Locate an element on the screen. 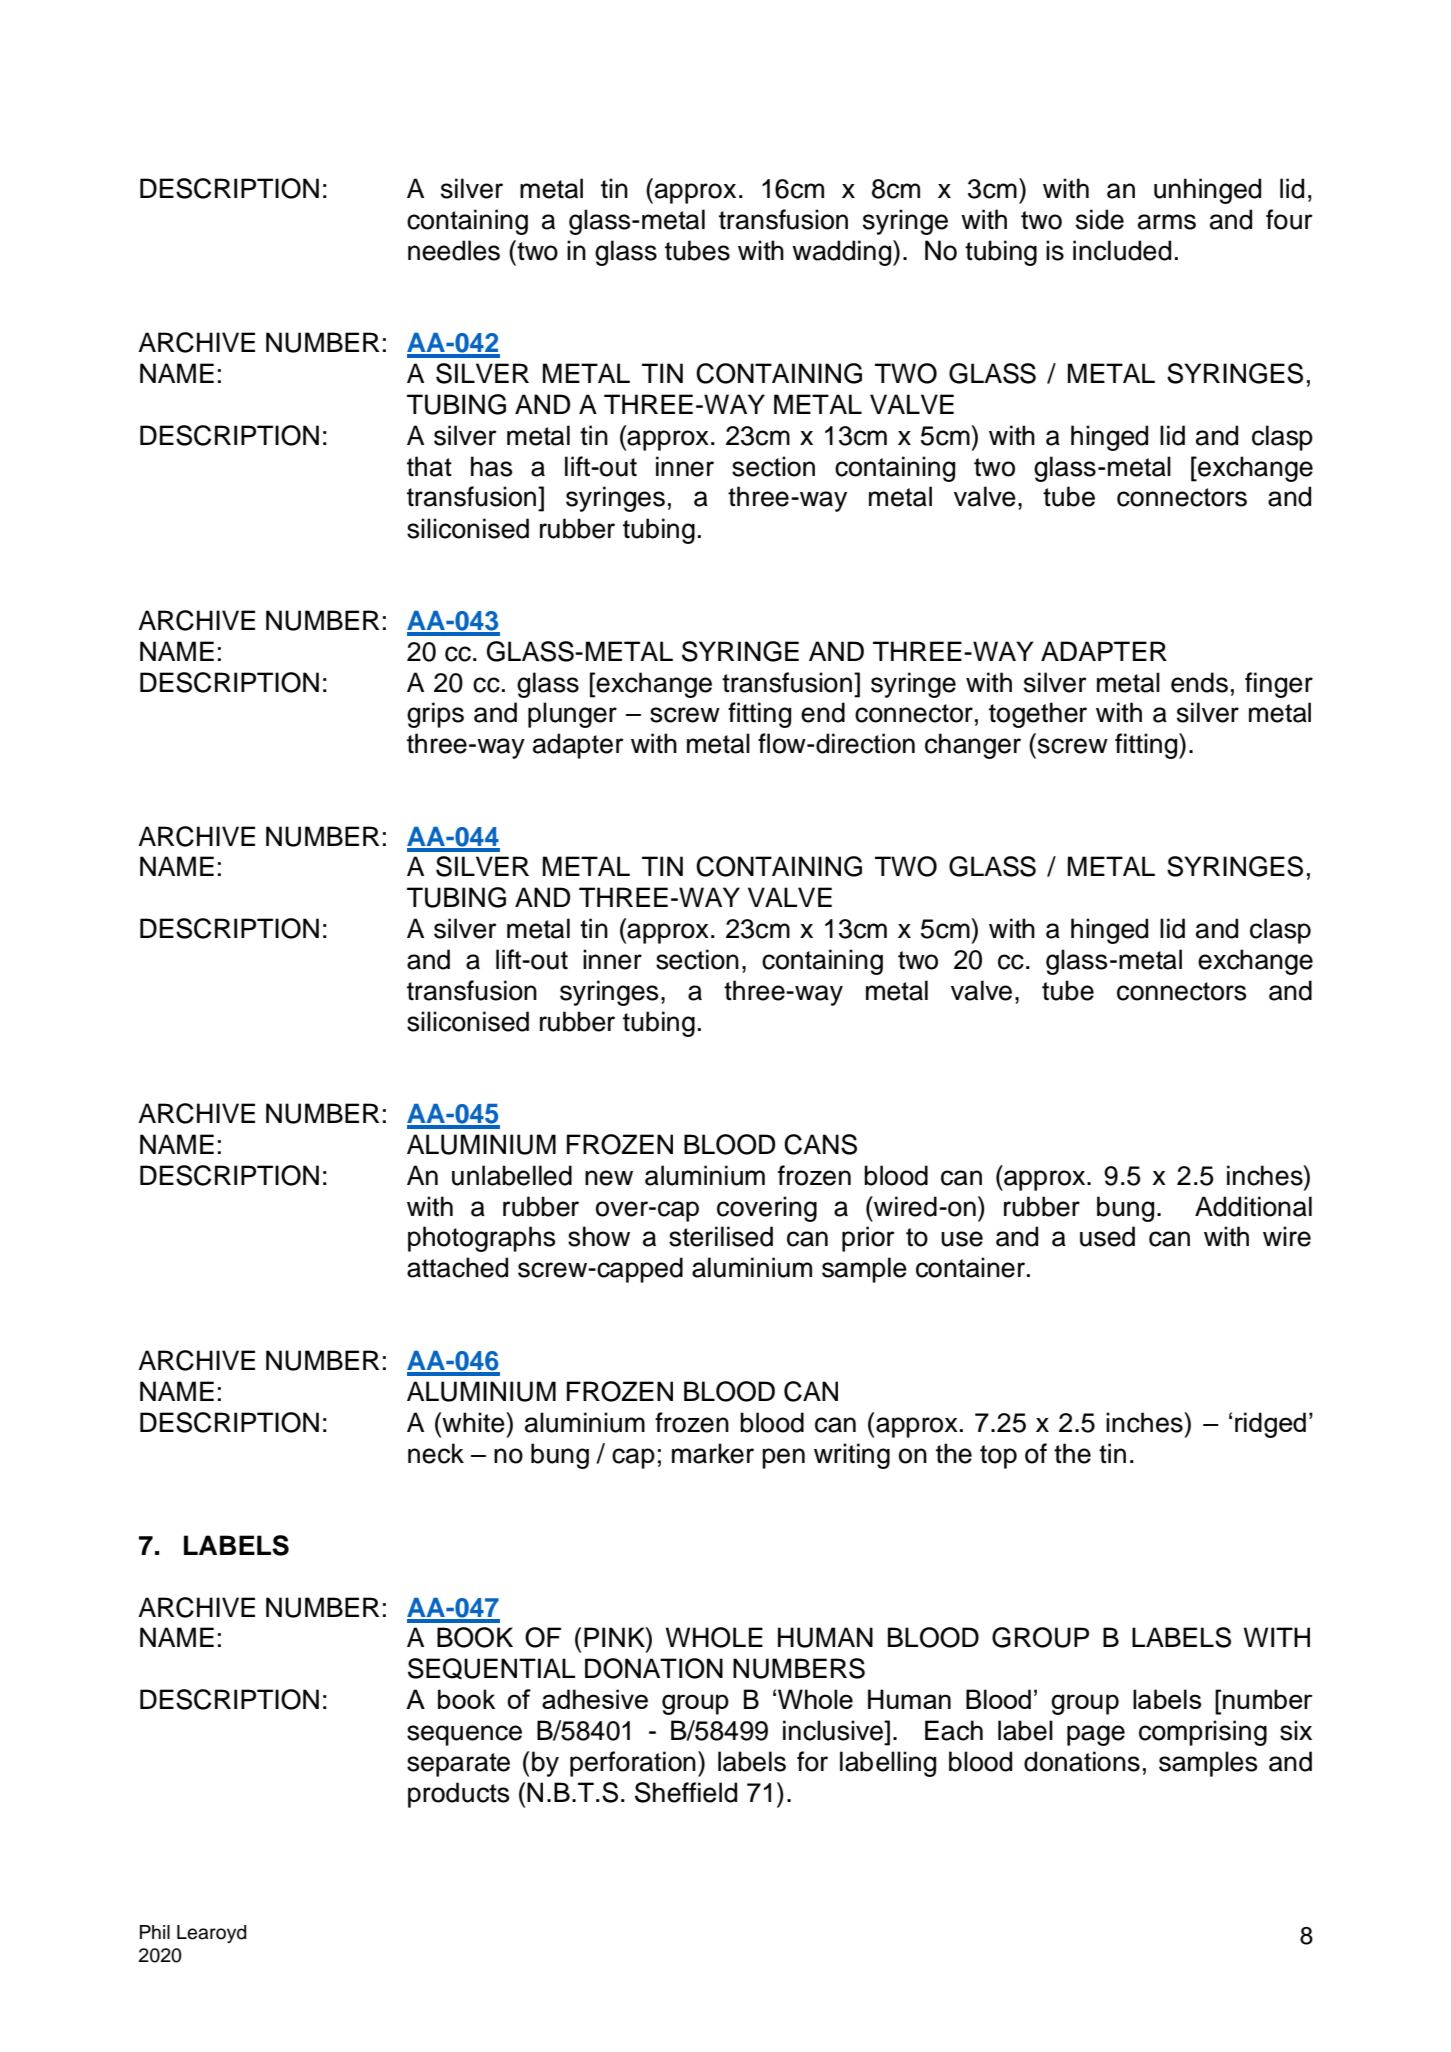  CANS is located at coordinates (820, 1144).
